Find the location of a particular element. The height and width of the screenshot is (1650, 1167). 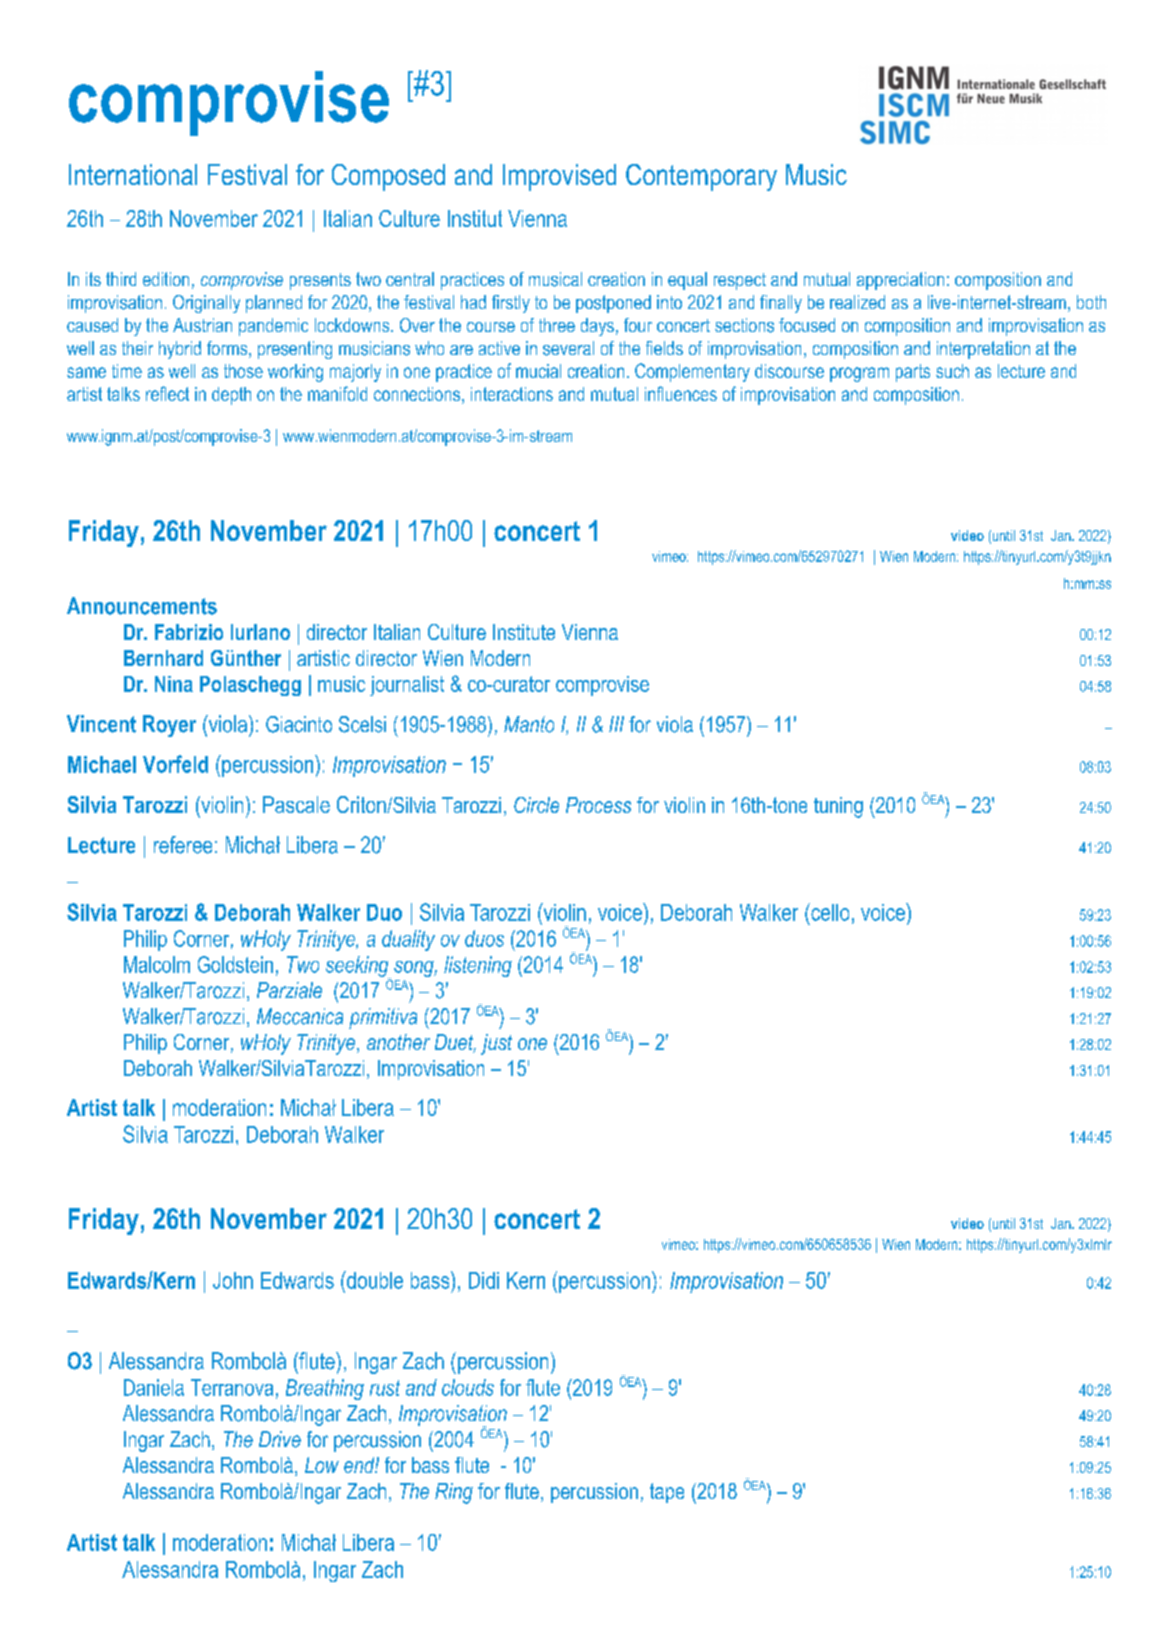

Announcements is located at coordinates (142, 606).
